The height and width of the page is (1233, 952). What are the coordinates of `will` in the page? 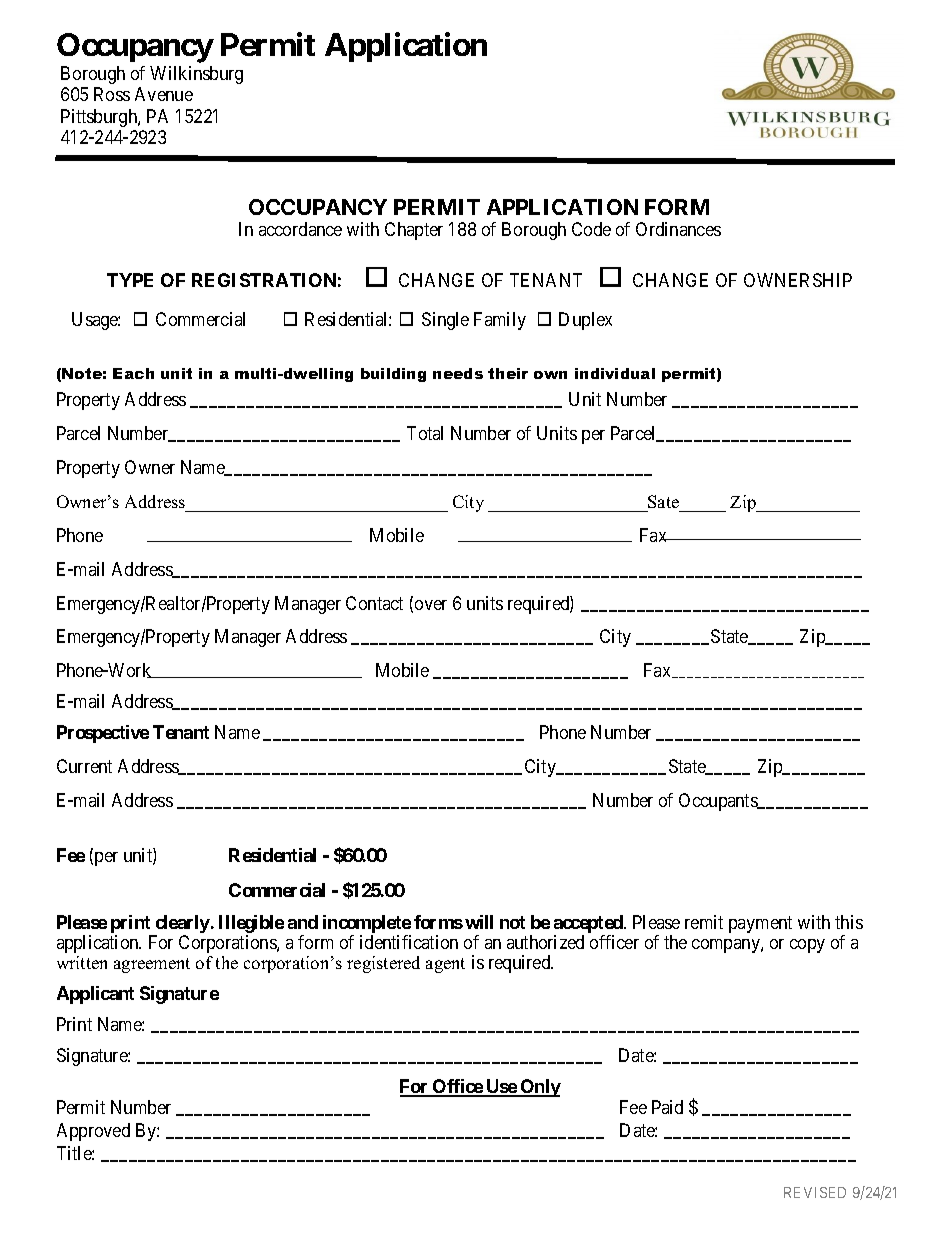 It's located at (479, 922).
